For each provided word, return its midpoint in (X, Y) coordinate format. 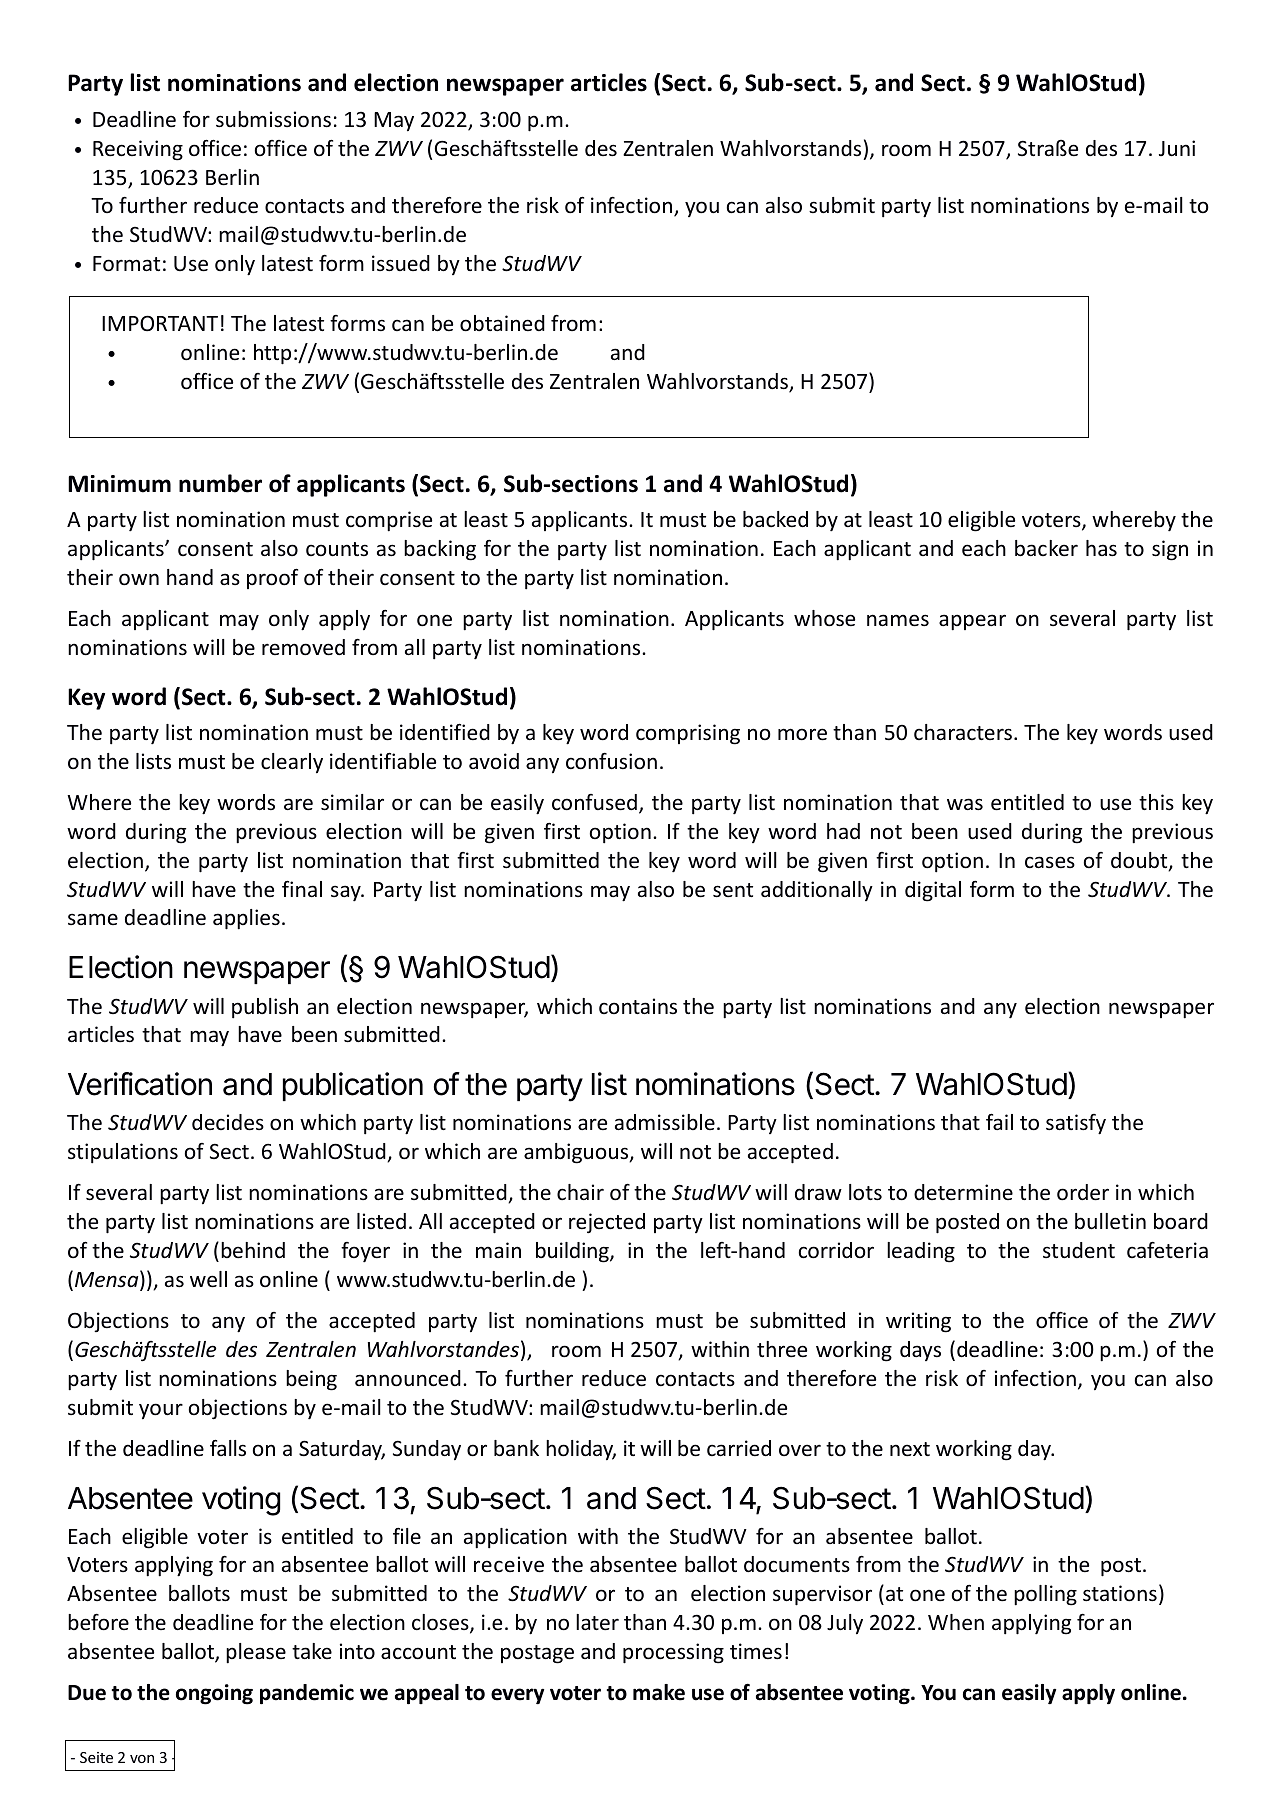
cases (1050, 862)
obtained (502, 323)
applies (246, 919)
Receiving (138, 150)
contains (638, 1006)
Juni (1177, 148)
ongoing (214, 1694)
